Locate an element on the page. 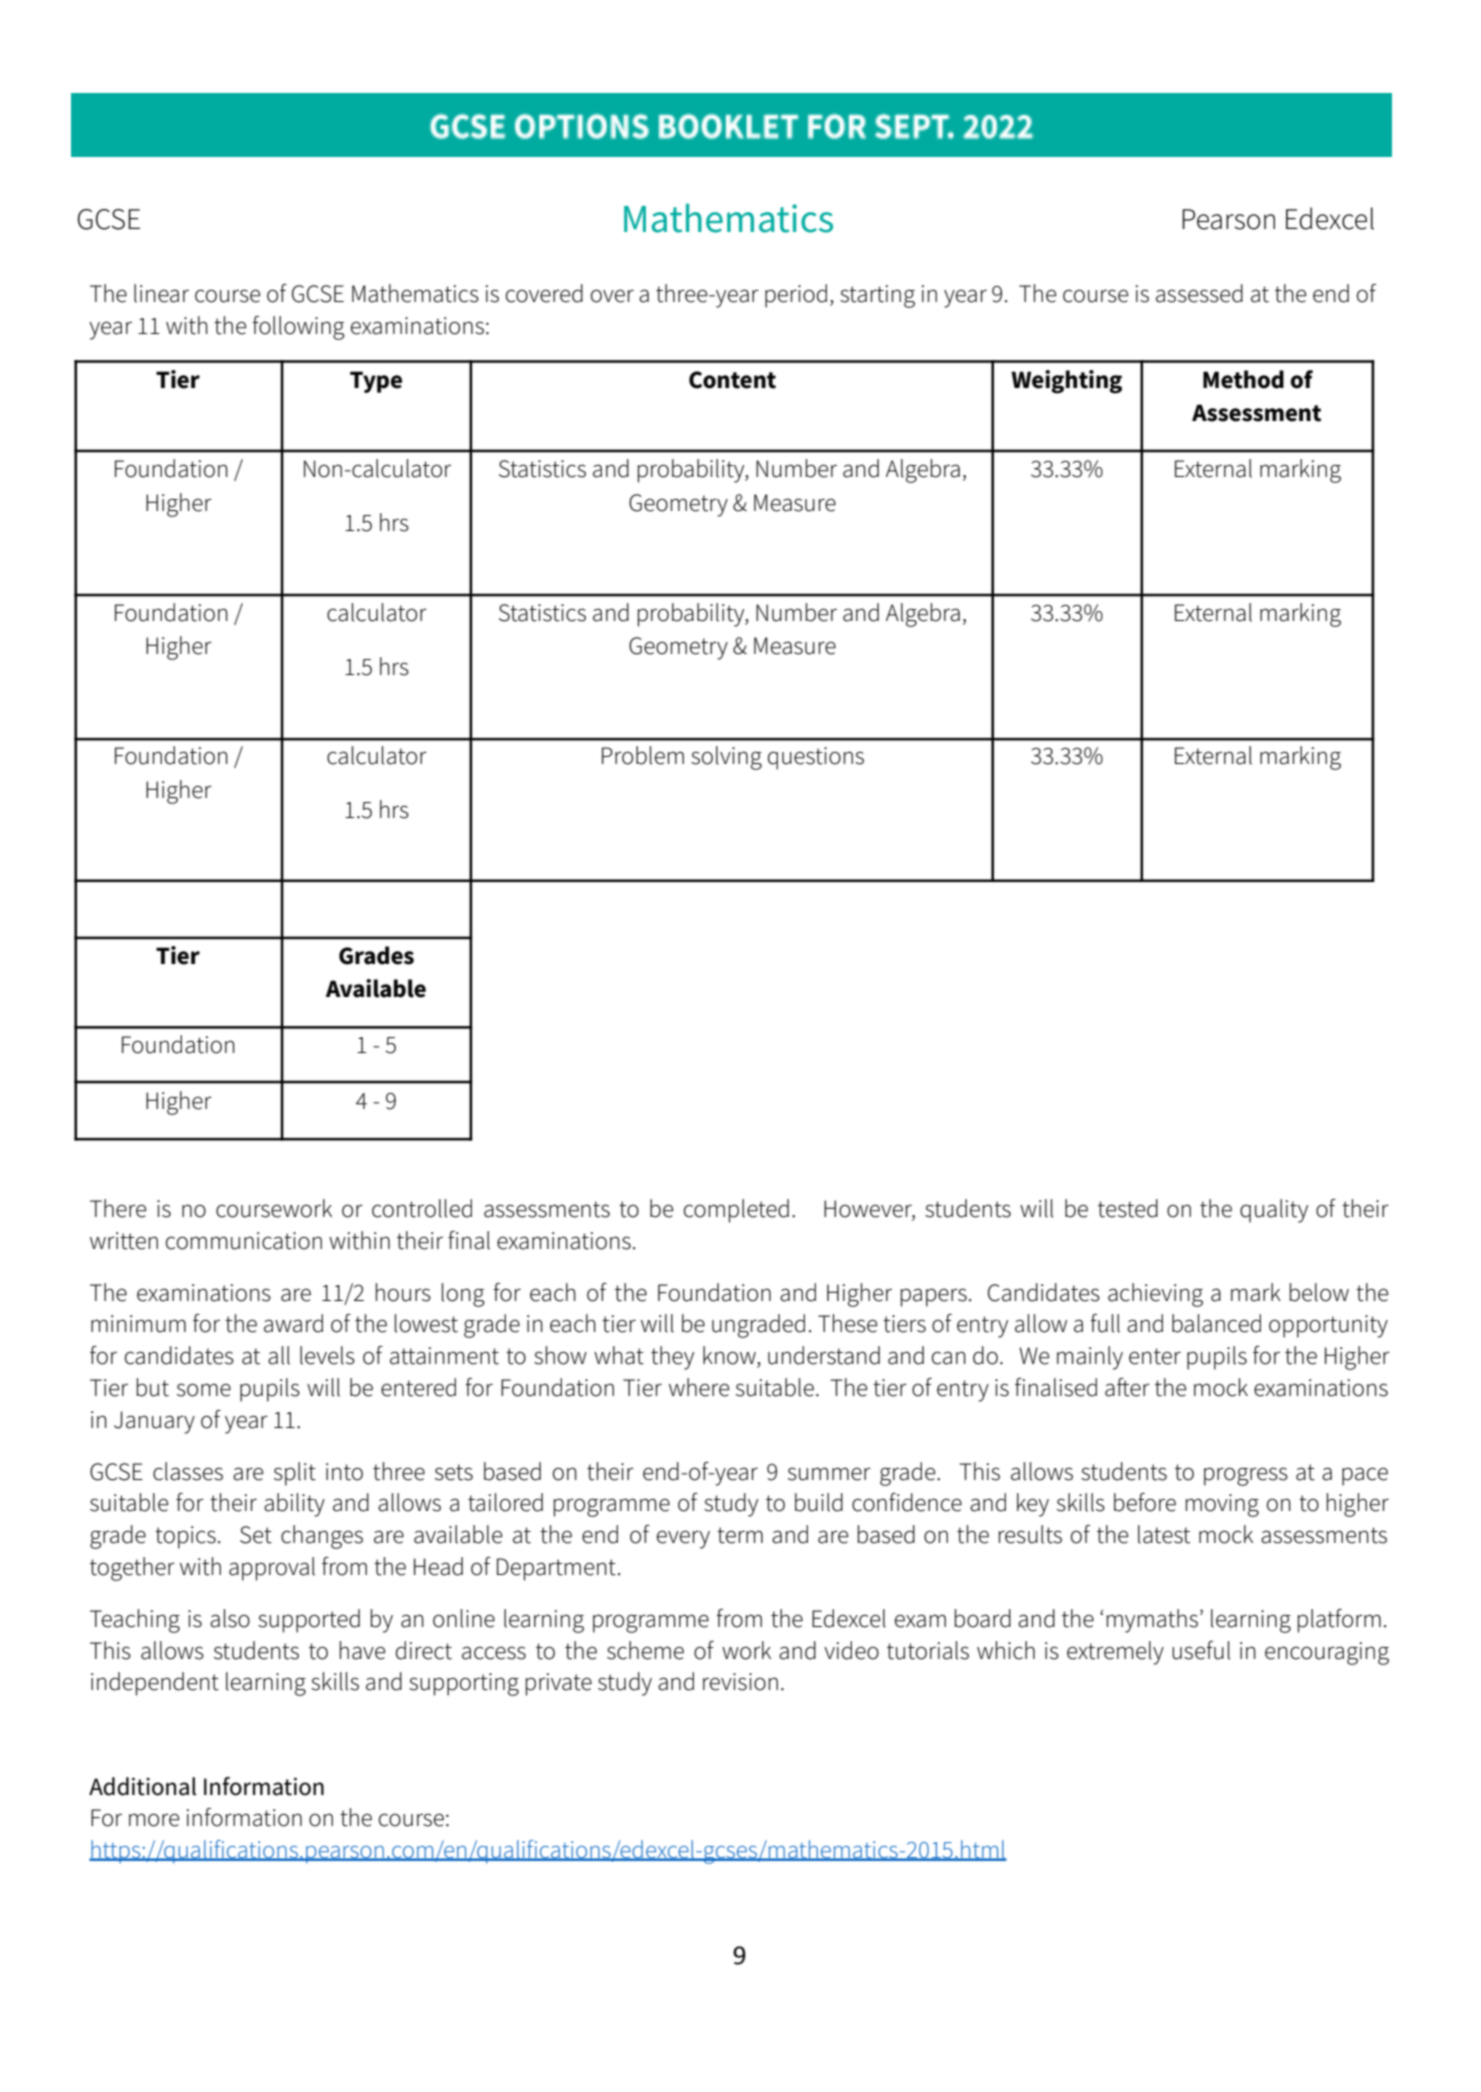 The height and width of the document is (2092, 1481). Content is located at coordinates (732, 380).
